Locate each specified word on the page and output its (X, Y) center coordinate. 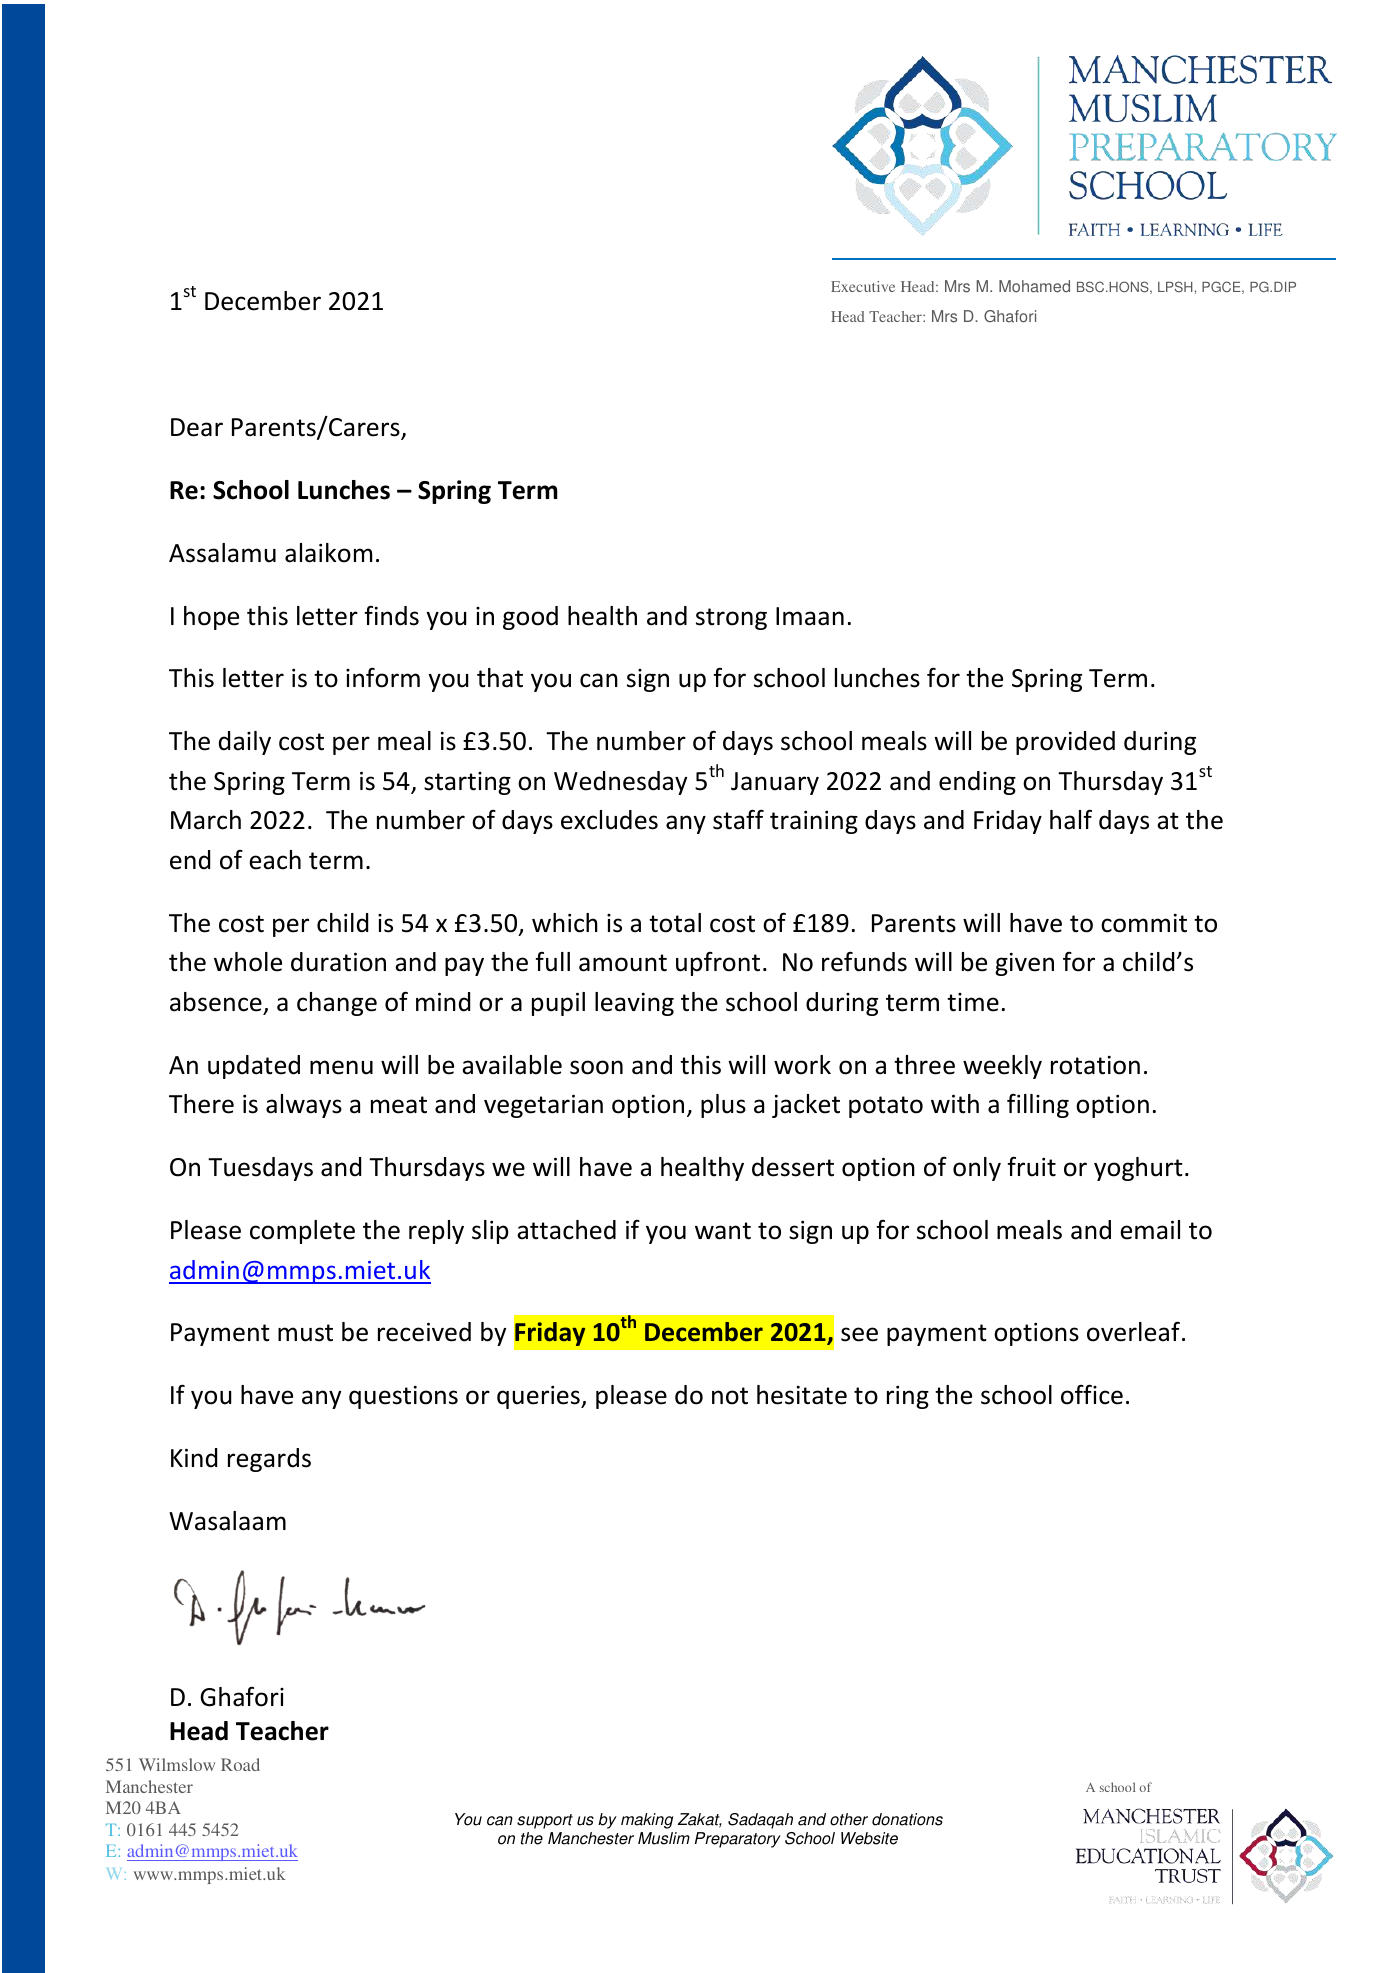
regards (269, 1460)
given (1024, 964)
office (1092, 1394)
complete (302, 1232)
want (723, 1231)
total (675, 923)
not (730, 1396)
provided (1065, 743)
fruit (1031, 1167)
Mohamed (1034, 286)
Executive (863, 286)
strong (731, 619)
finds (391, 616)
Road (240, 1764)
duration (338, 962)
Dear (197, 427)
